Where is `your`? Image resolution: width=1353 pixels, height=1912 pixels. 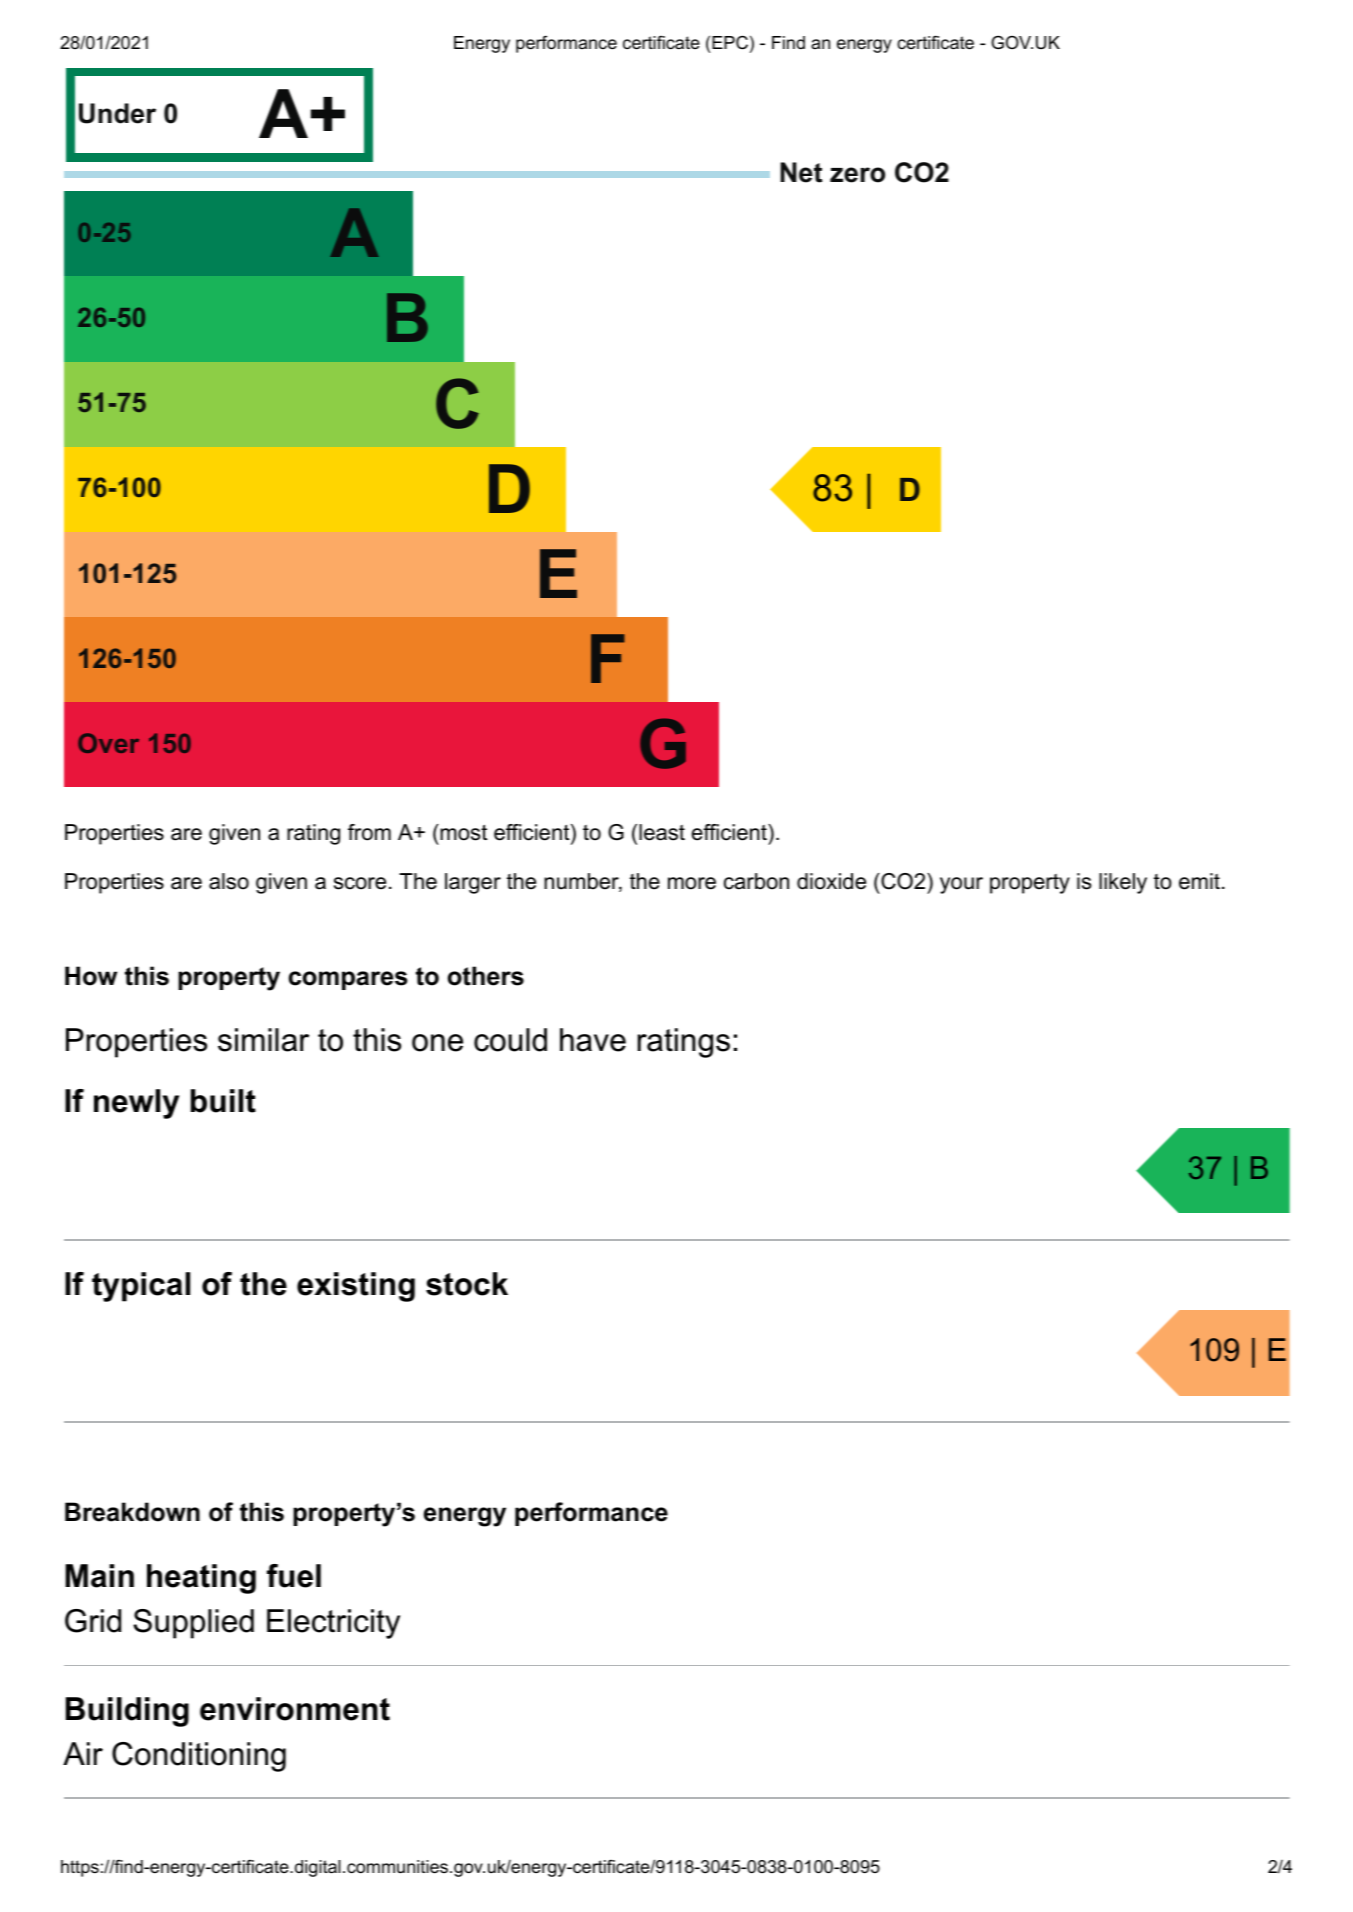
your is located at coordinates (961, 885).
